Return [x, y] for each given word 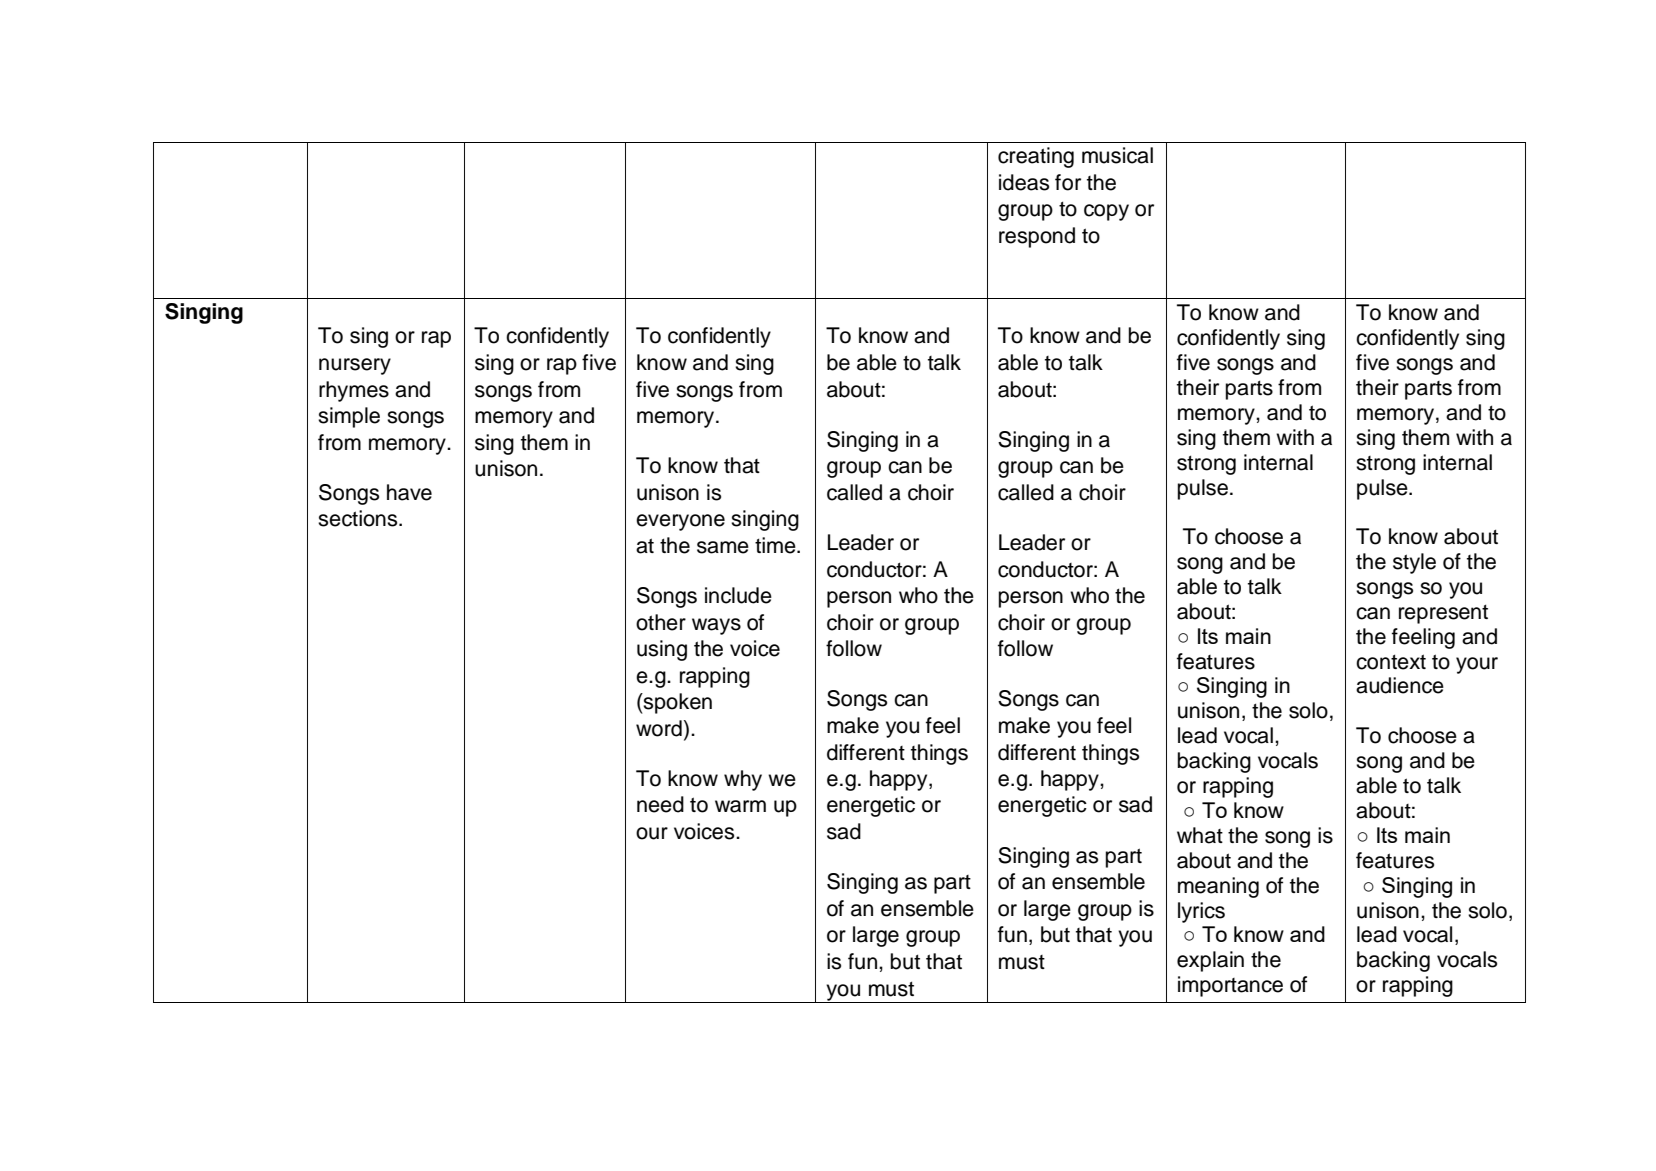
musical [1117, 155]
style [1414, 563]
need [660, 804]
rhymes [354, 391]
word [659, 728]
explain [1210, 961]
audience [1400, 685]
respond [1037, 237]
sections [359, 518]
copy [1106, 212]
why [743, 780]
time [776, 545]
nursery [355, 366]
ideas [1024, 182]
